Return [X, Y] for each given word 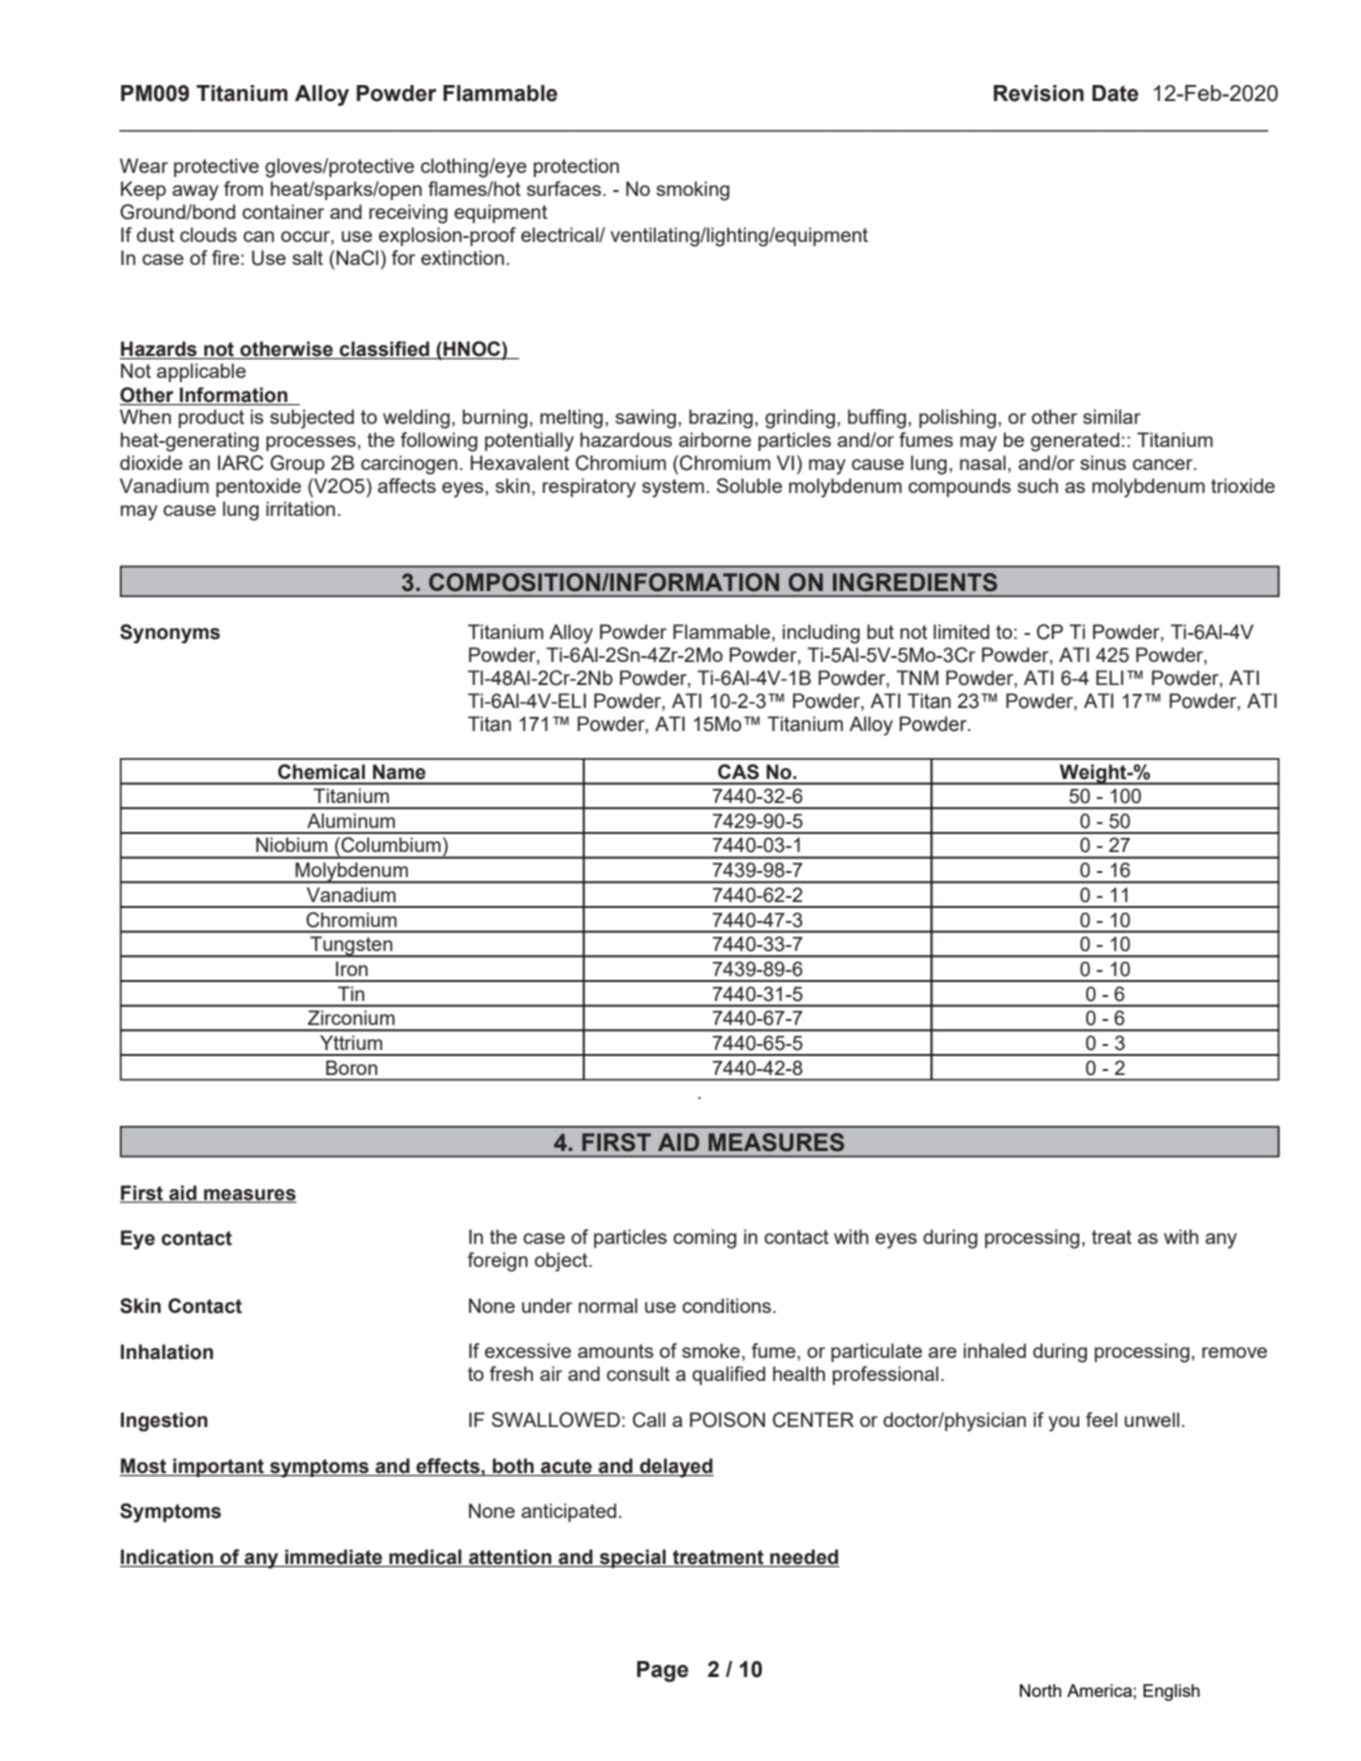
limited [961, 631]
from [243, 188]
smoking [693, 191]
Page [663, 1671]
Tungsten [351, 947]
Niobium [291, 845]
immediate [334, 1558]
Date [1115, 93]
